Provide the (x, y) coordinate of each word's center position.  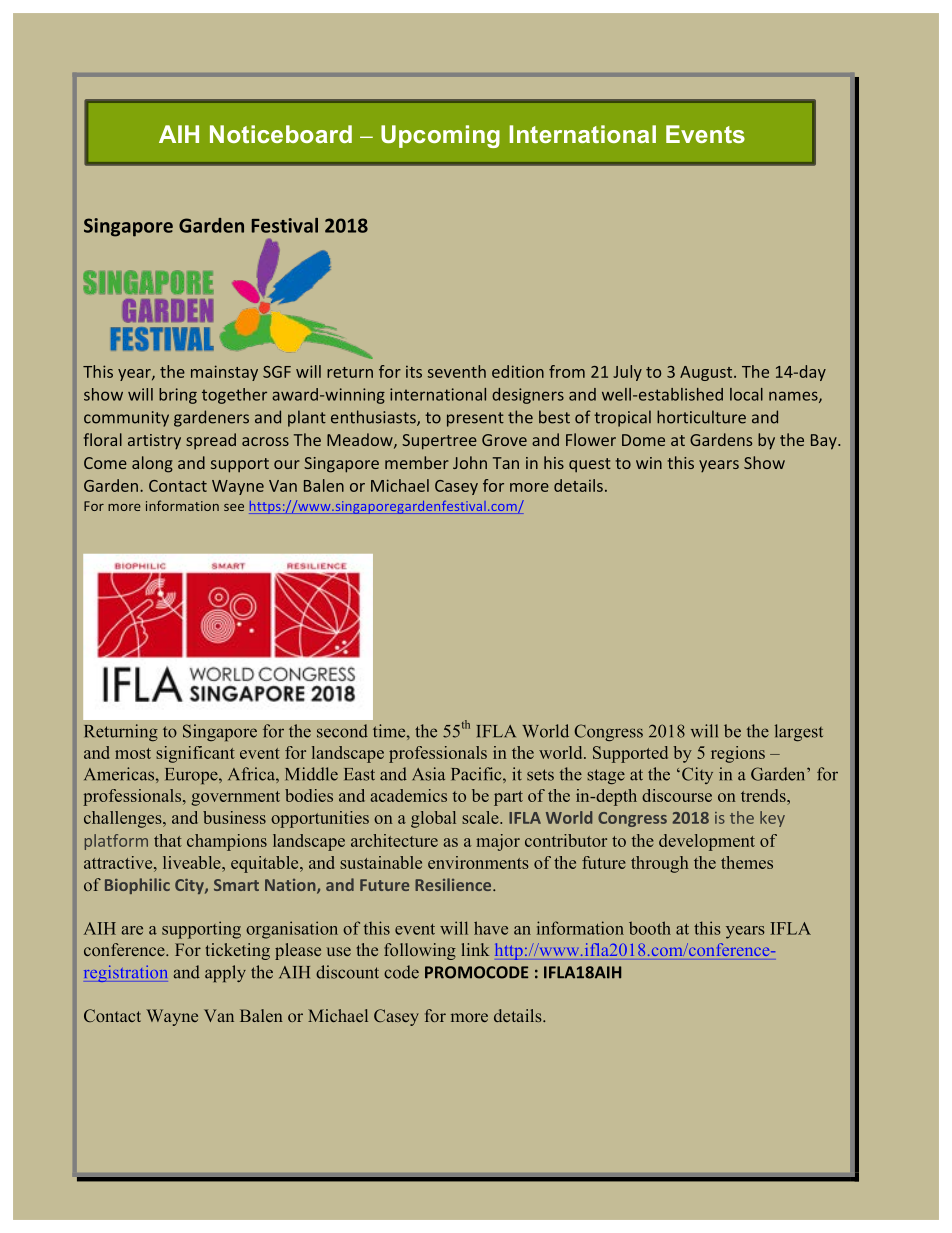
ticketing (238, 951)
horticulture (701, 417)
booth (650, 928)
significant (195, 754)
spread (211, 441)
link (475, 949)
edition (518, 371)
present (475, 419)
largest (799, 732)
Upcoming (440, 136)
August (707, 373)
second (342, 731)
